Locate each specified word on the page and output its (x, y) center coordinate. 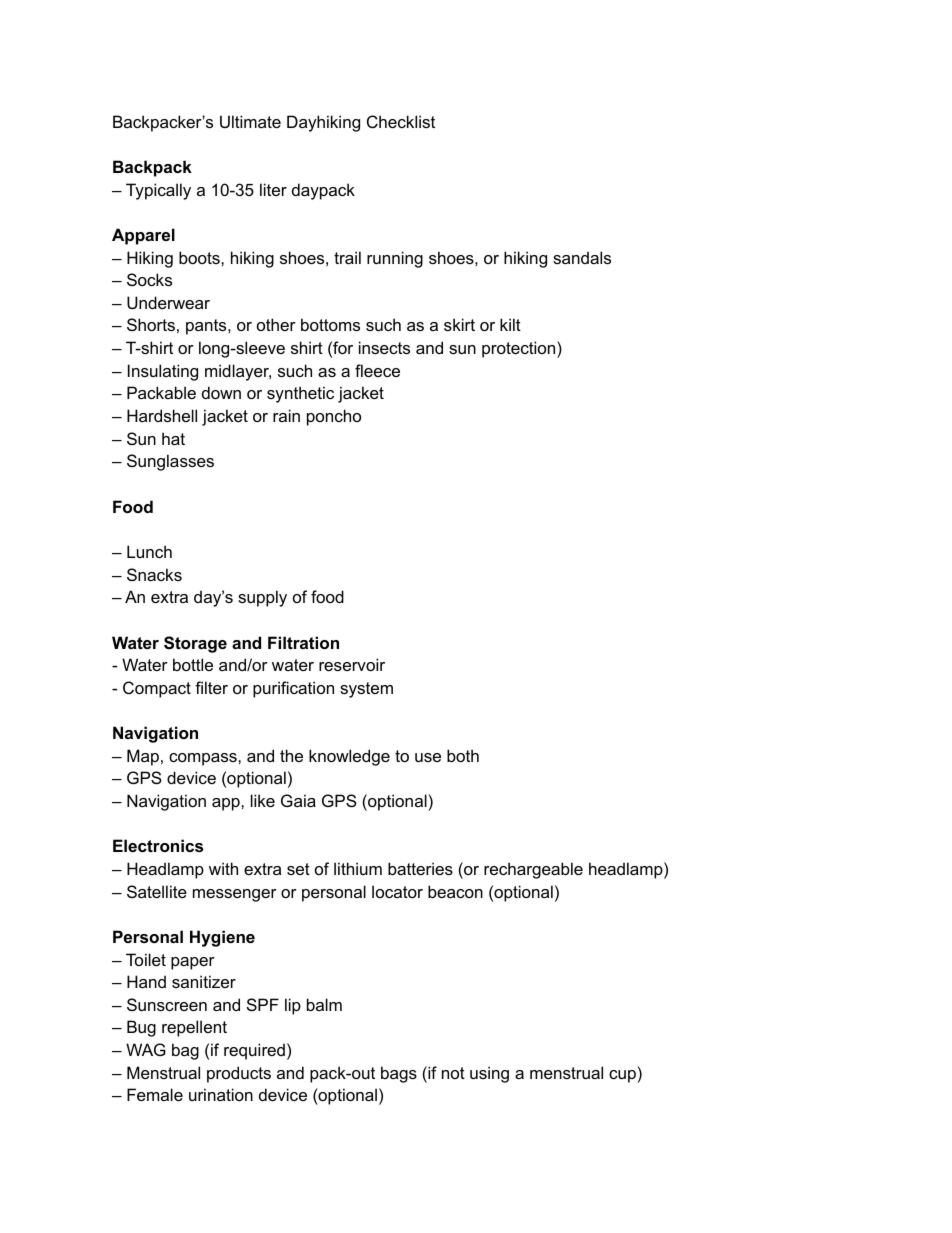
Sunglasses (170, 462)
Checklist (401, 121)
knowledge (349, 757)
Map (143, 757)
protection (520, 349)
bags (399, 1074)
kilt (510, 324)
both (463, 755)
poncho (334, 417)
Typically (158, 191)
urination (221, 1094)
